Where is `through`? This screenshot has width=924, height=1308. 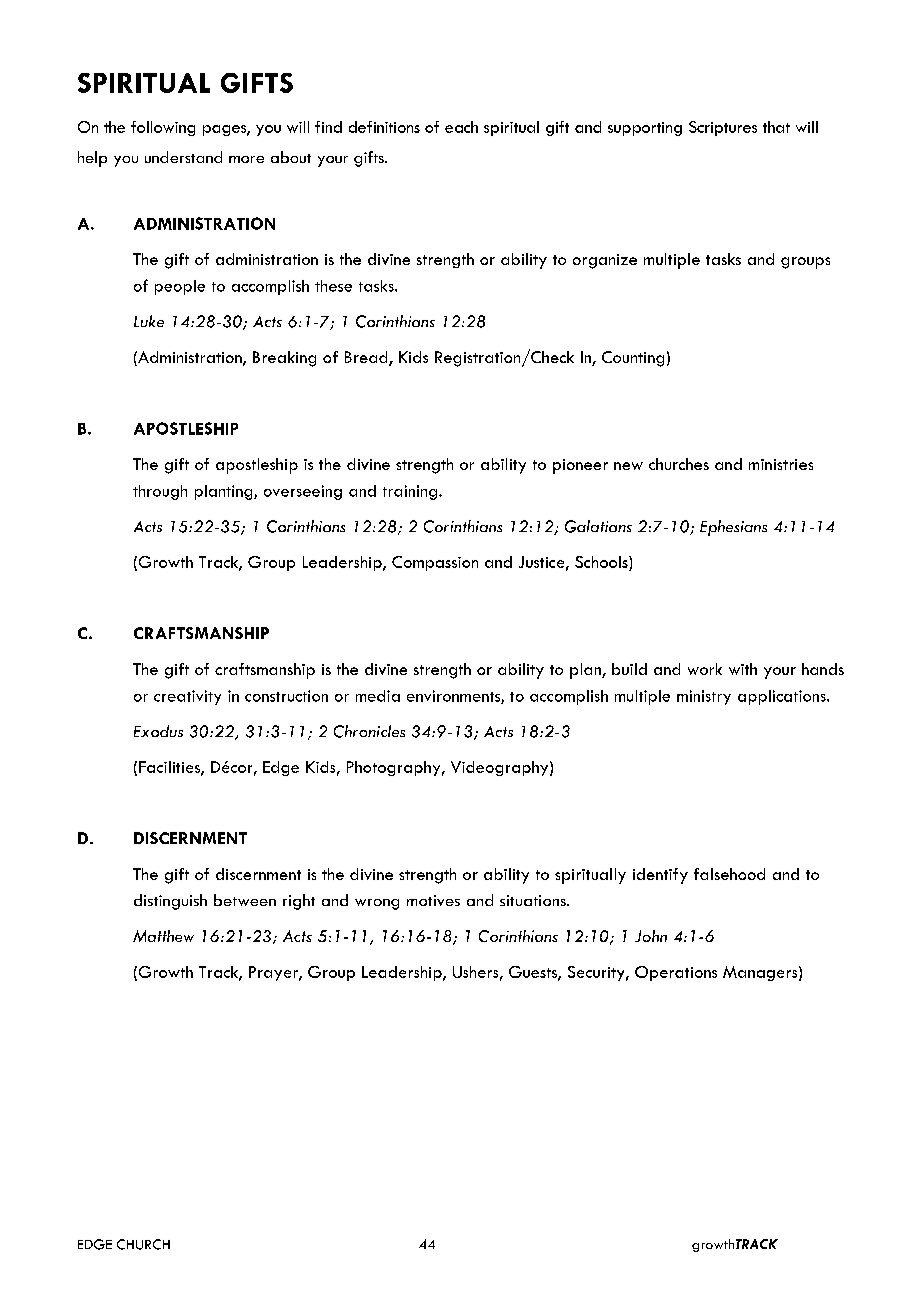
through is located at coordinates (160, 492).
